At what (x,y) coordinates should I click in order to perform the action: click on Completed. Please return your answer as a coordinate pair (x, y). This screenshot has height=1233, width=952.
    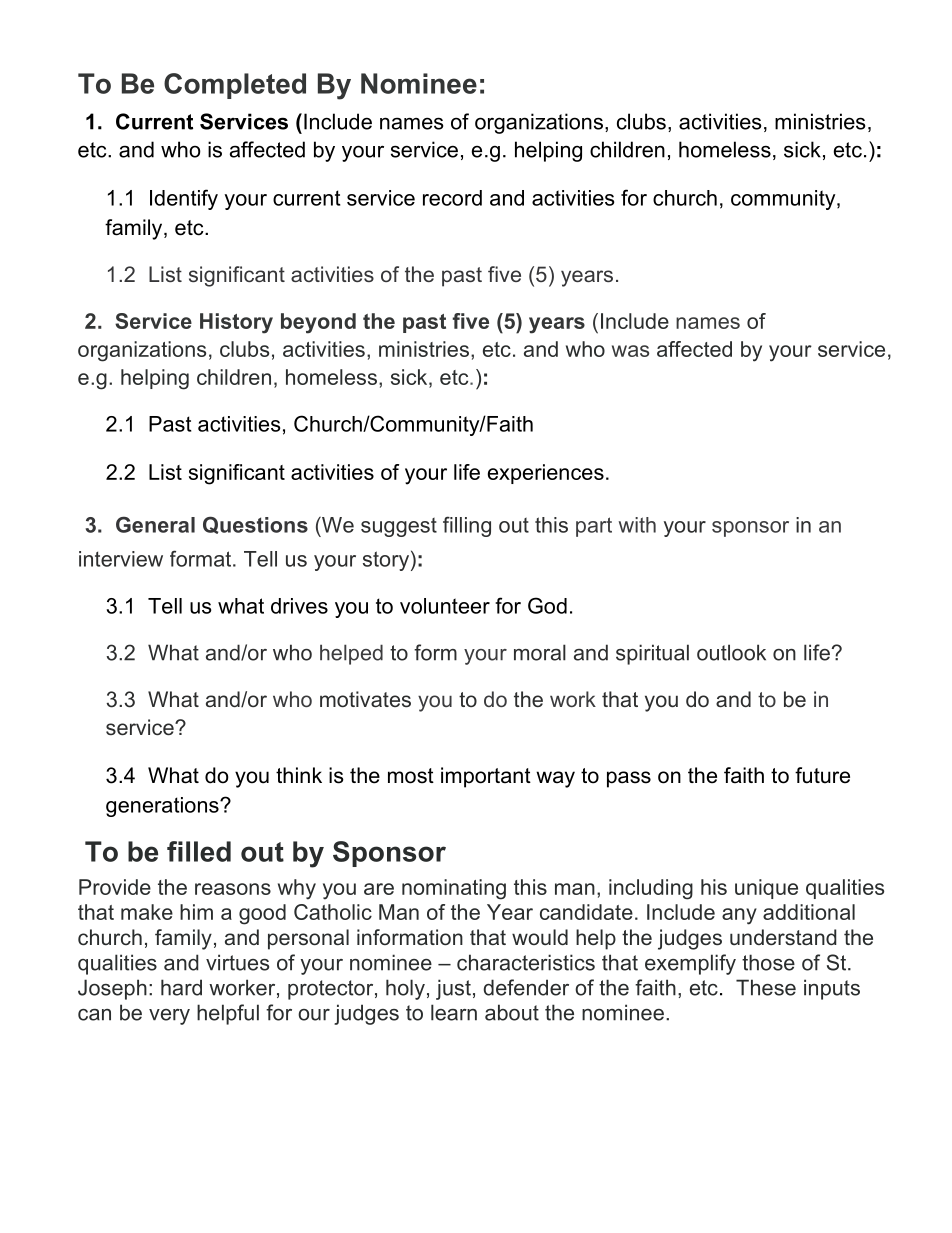
    Looking at the image, I should click on (235, 86).
